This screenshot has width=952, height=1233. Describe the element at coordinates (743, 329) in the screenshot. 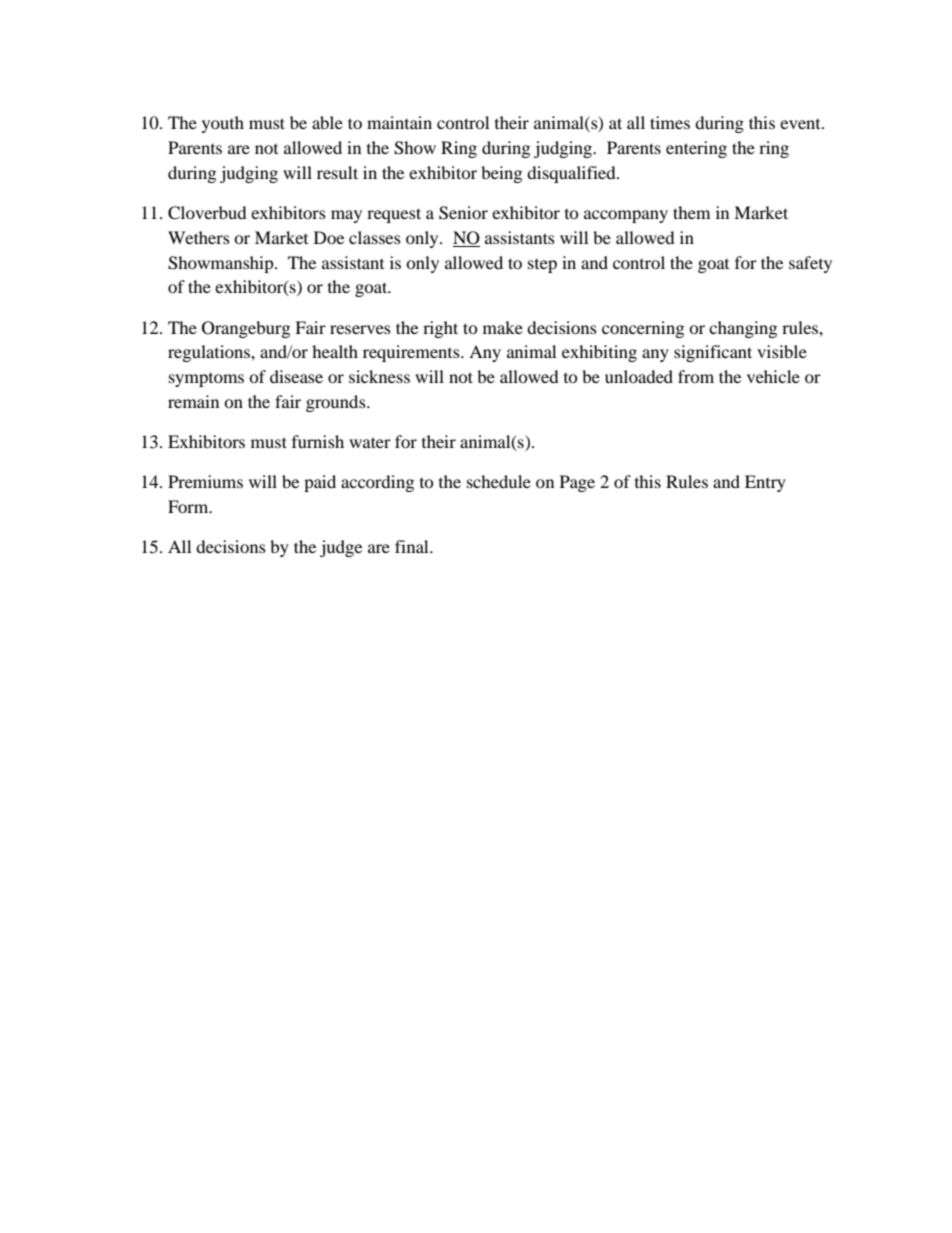

I see `changing` at that location.
